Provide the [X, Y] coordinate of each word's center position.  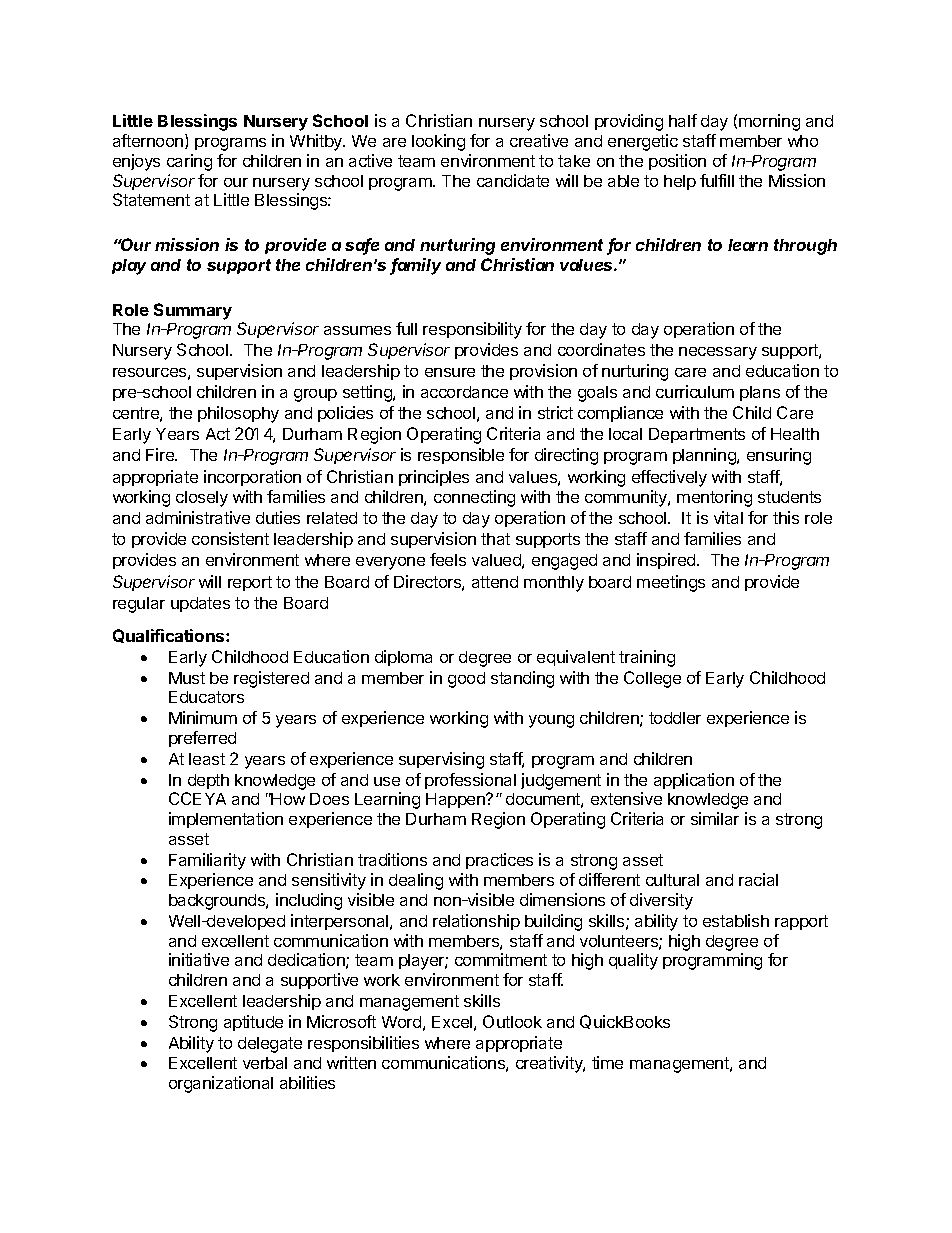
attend [495, 582]
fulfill [717, 180]
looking [438, 142]
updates [200, 604]
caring [189, 162]
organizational [221, 1084]
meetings [671, 583]
